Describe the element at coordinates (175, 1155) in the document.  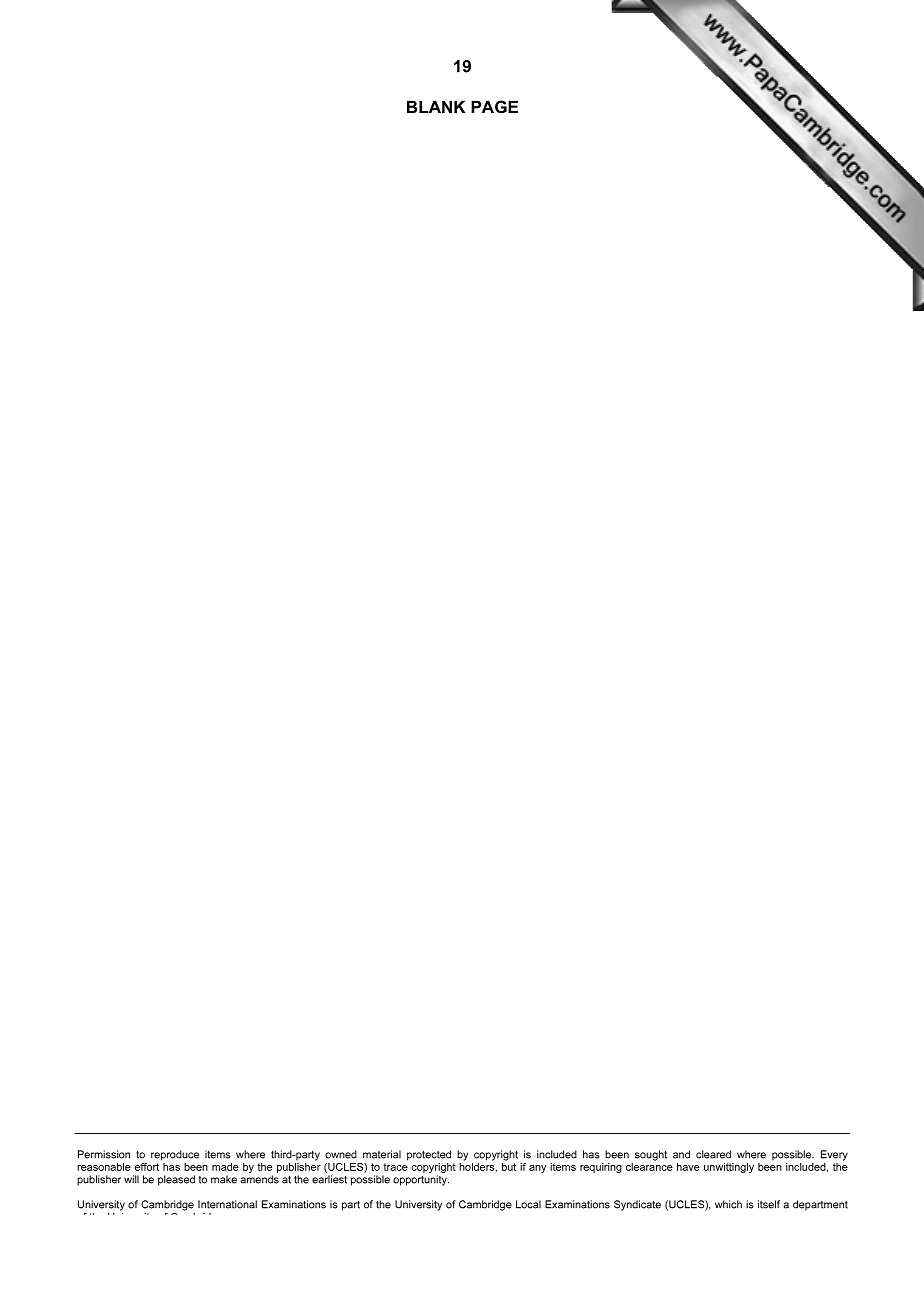
I see `reproduce` at that location.
